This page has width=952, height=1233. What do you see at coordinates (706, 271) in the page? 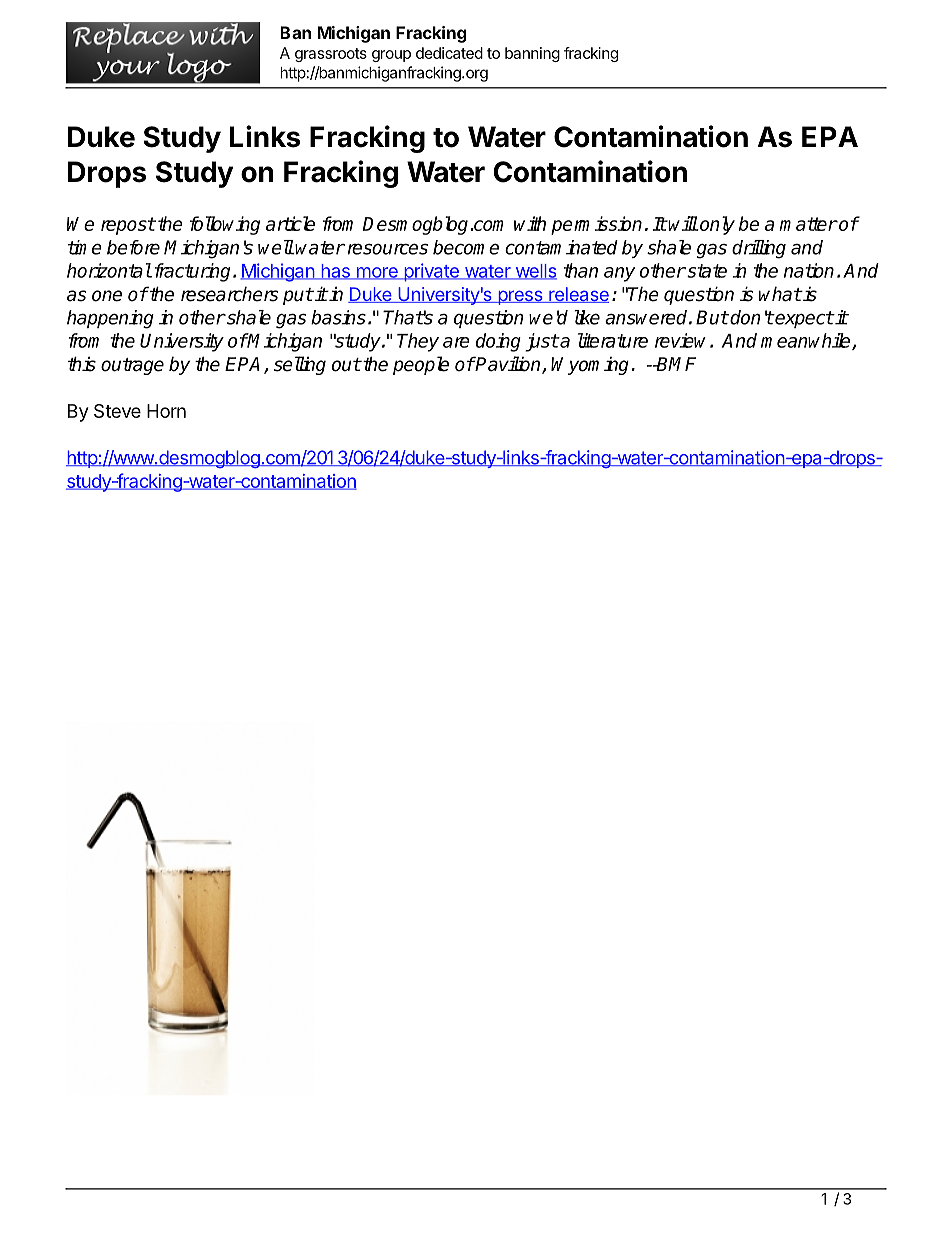
I see `state` at bounding box center [706, 271].
